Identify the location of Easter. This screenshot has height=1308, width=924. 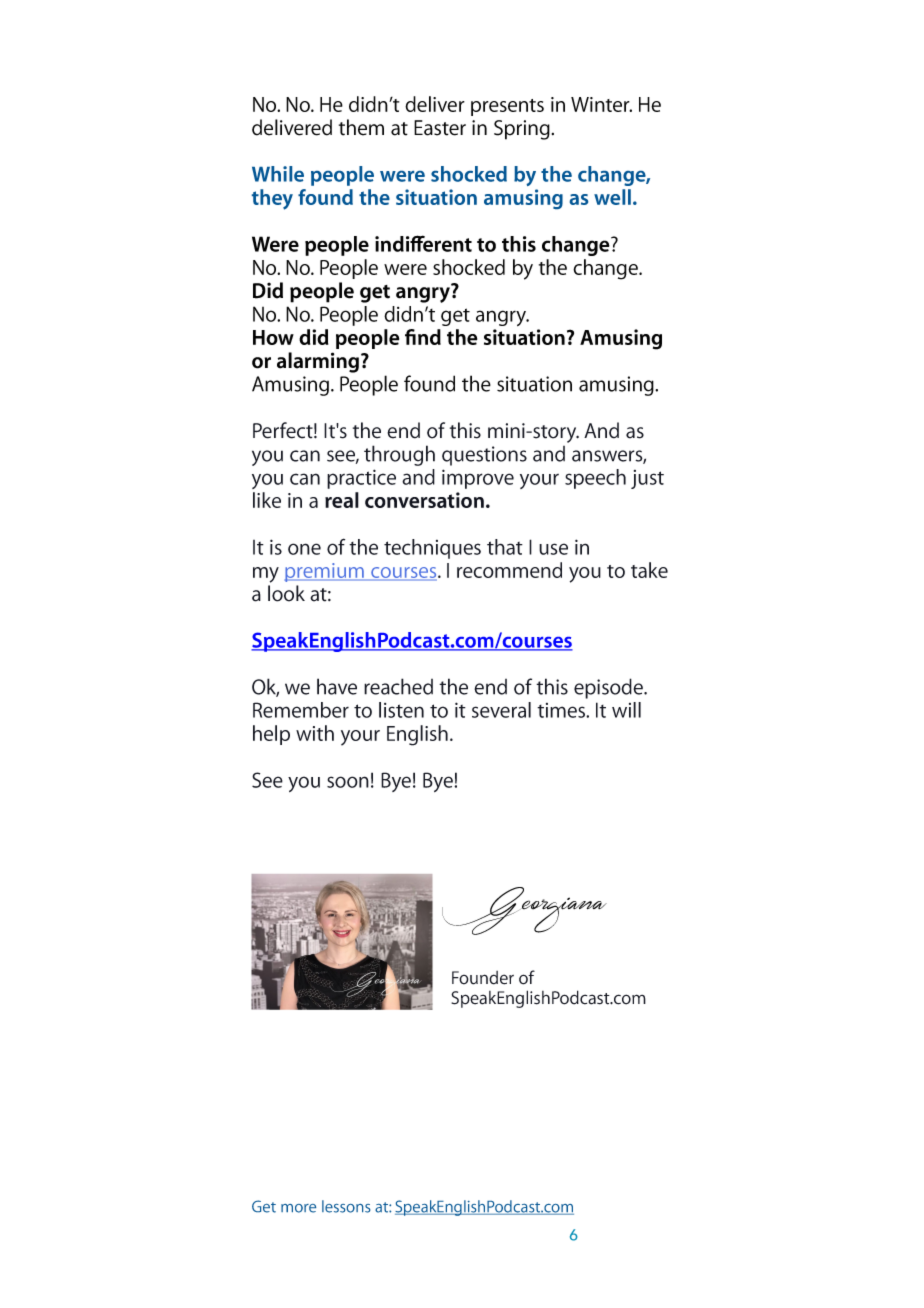
(440, 128).
